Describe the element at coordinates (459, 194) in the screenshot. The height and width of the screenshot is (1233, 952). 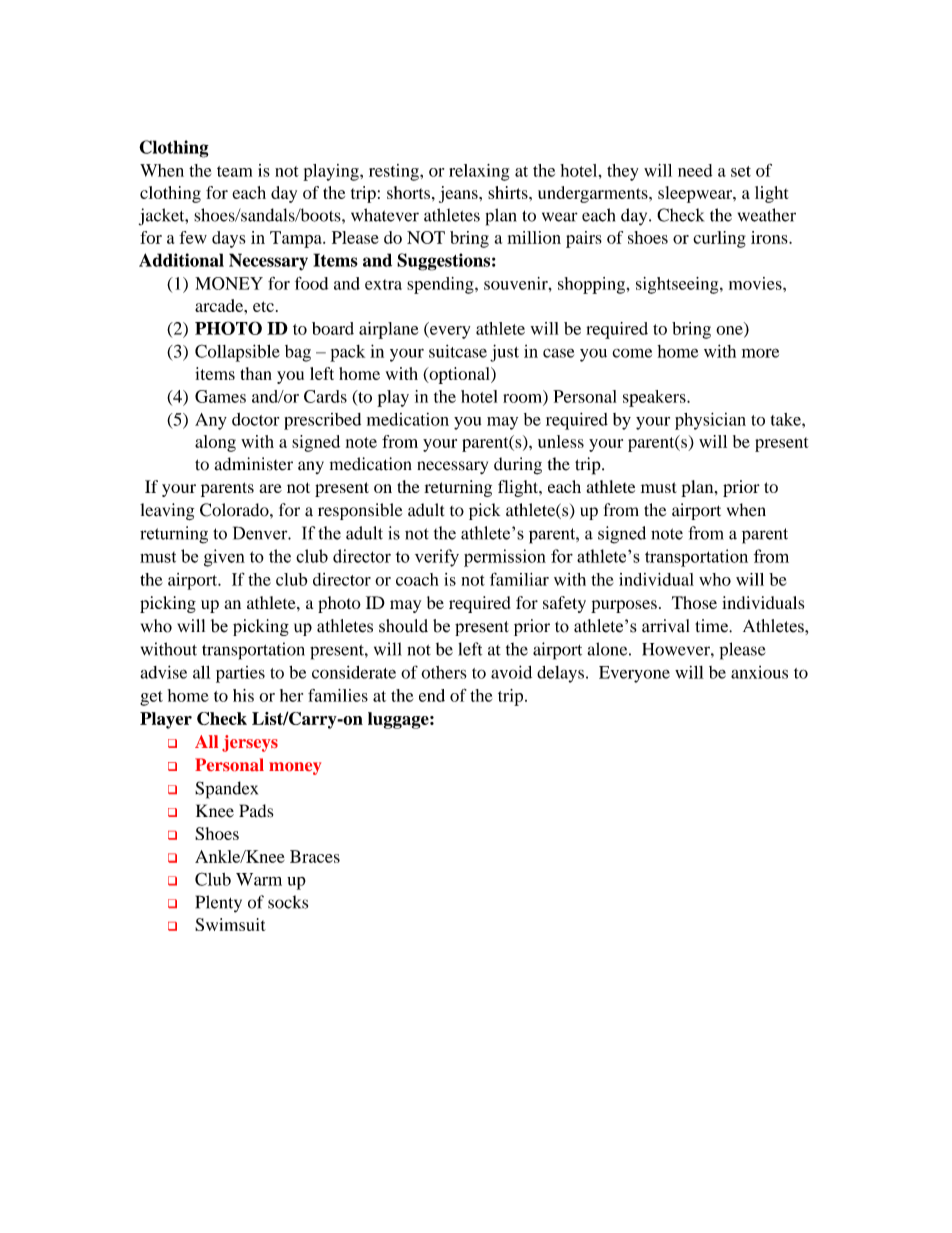
I see `jeans` at that location.
